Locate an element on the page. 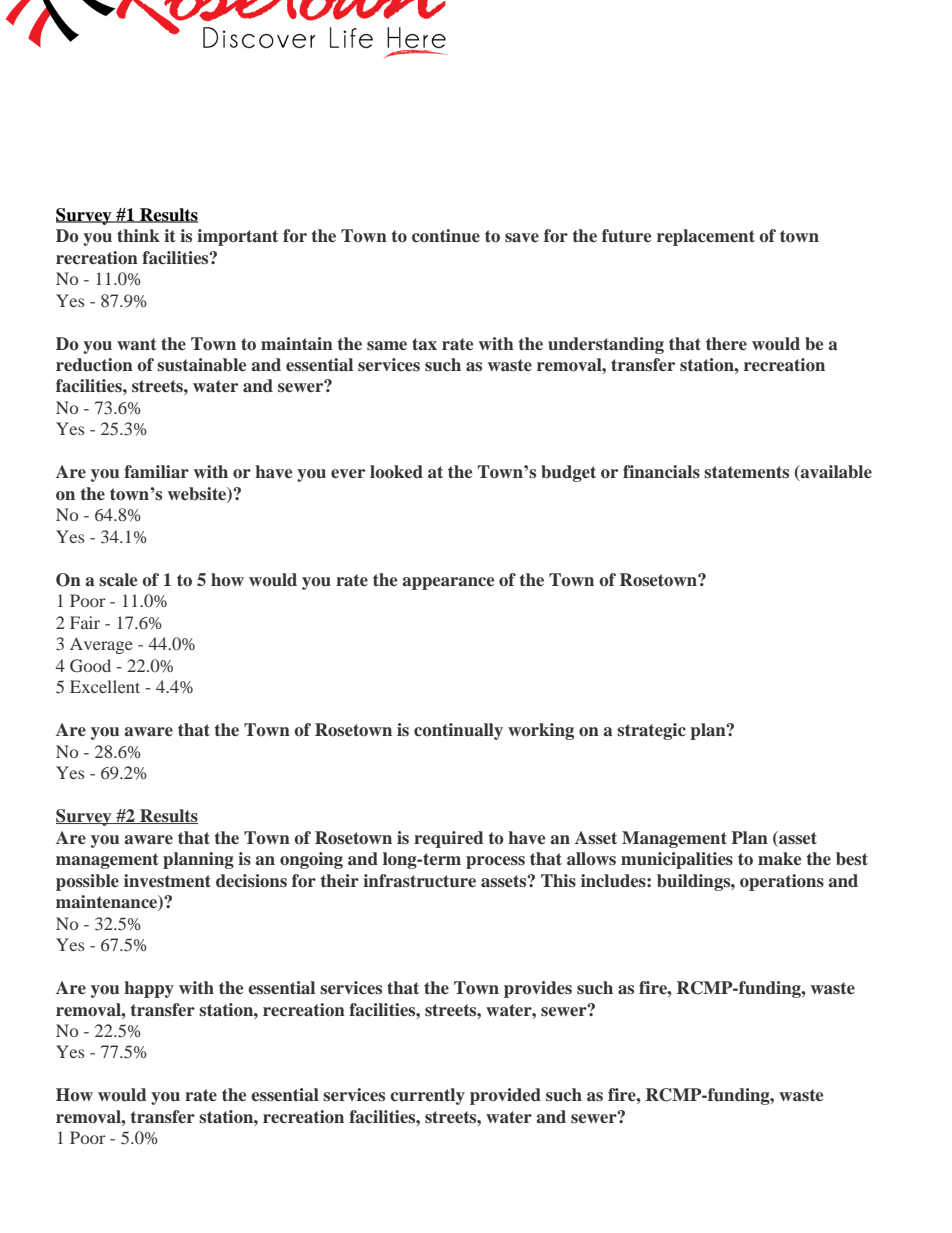 This image has width=952, height=1233. provided is located at coordinates (505, 1096).
